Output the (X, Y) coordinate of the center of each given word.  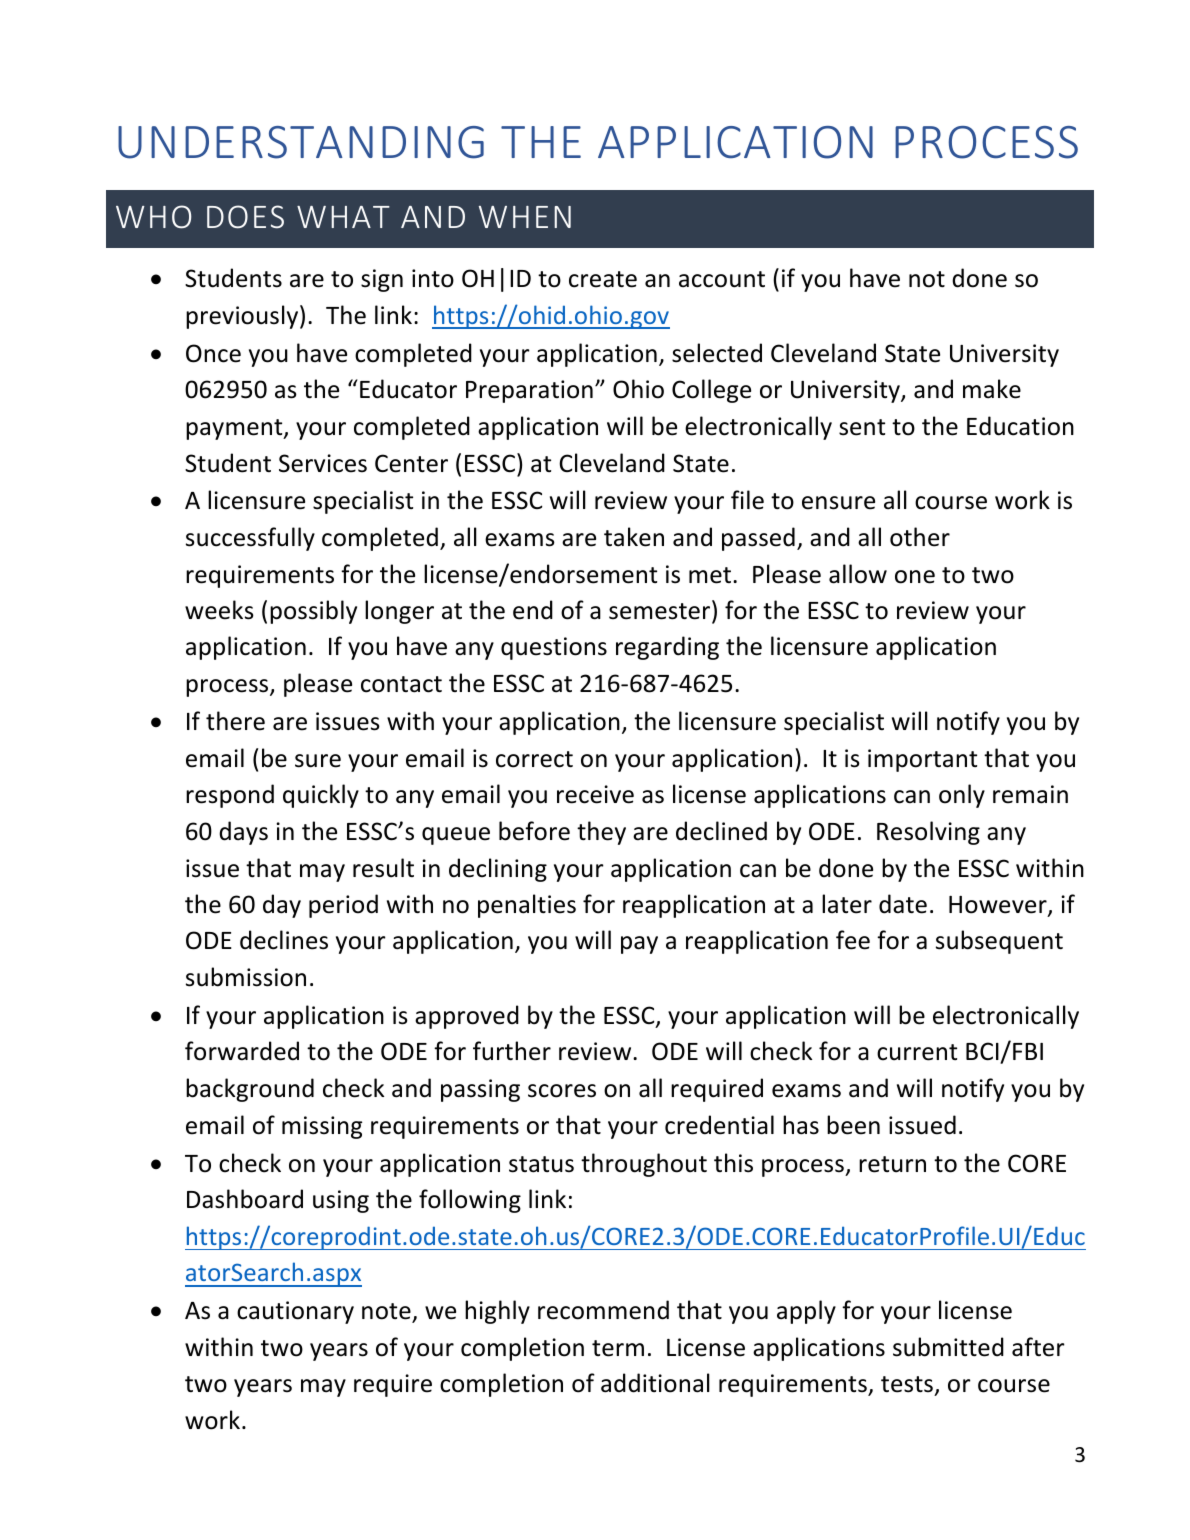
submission (246, 977)
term (618, 1348)
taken (634, 537)
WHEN (525, 217)
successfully (250, 539)
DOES (245, 217)
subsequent (999, 942)
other (920, 537)
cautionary (295, 1312)
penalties (527, 906)
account (722, 279)
